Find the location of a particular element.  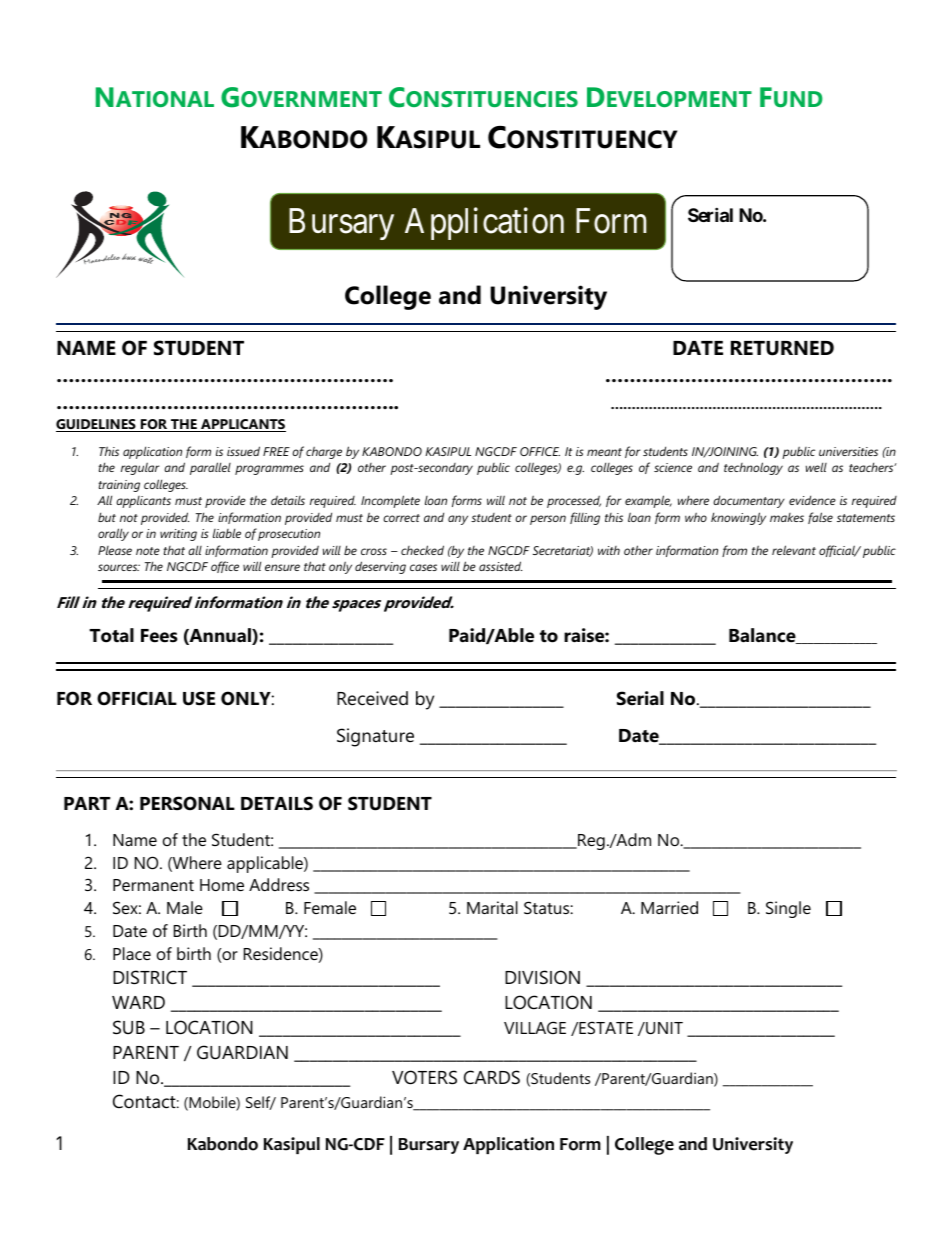

Received is located at coordinates (372, 698).
